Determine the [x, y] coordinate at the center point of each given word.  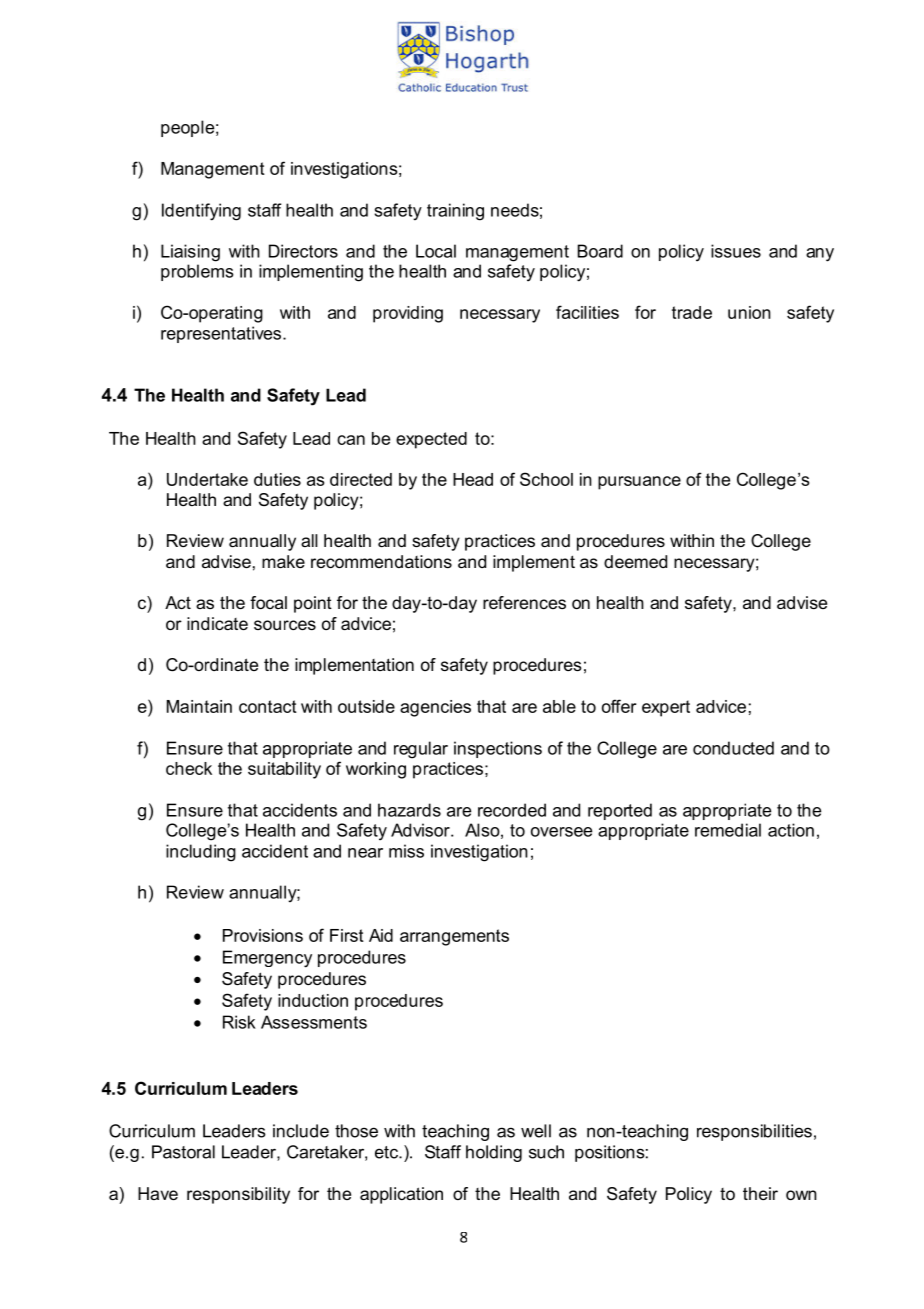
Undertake [207, 479]
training [455, 212]
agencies [435, 708]
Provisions [263, 935]
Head [473, 479]
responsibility [238, 1195]
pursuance [639, 483]
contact [268, 706]
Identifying [201, 212]
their [760, 1193]
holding [494, 1153]
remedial [728, 830]
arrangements [454, 937]
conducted [733, 748]
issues [736, 251]
